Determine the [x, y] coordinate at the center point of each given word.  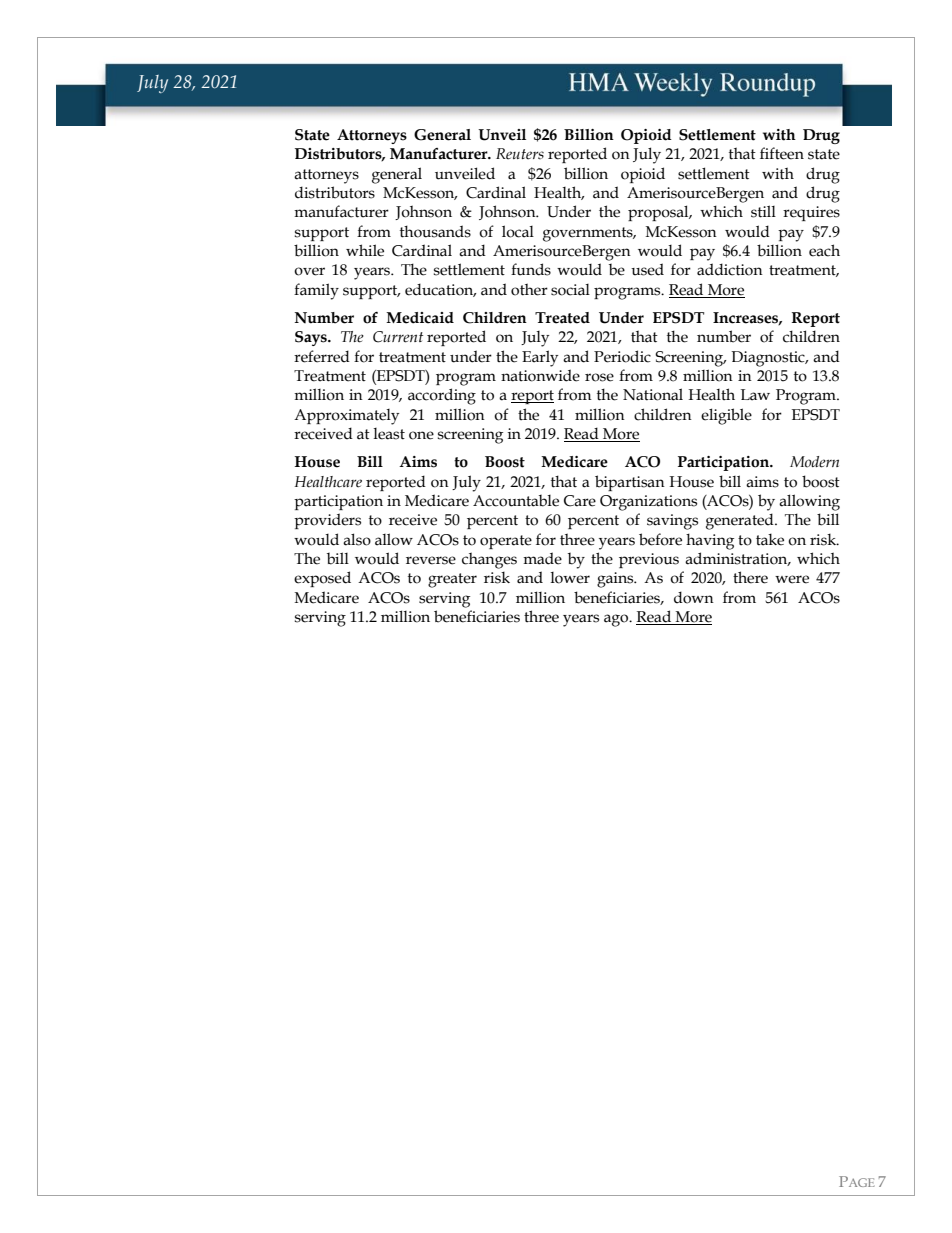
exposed [322, 579]
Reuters [520, 154]
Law [755, 395]
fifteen [782, 153]
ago [617, 620]
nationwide [540, 375]
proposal [659, 213]
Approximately [346, 417]
